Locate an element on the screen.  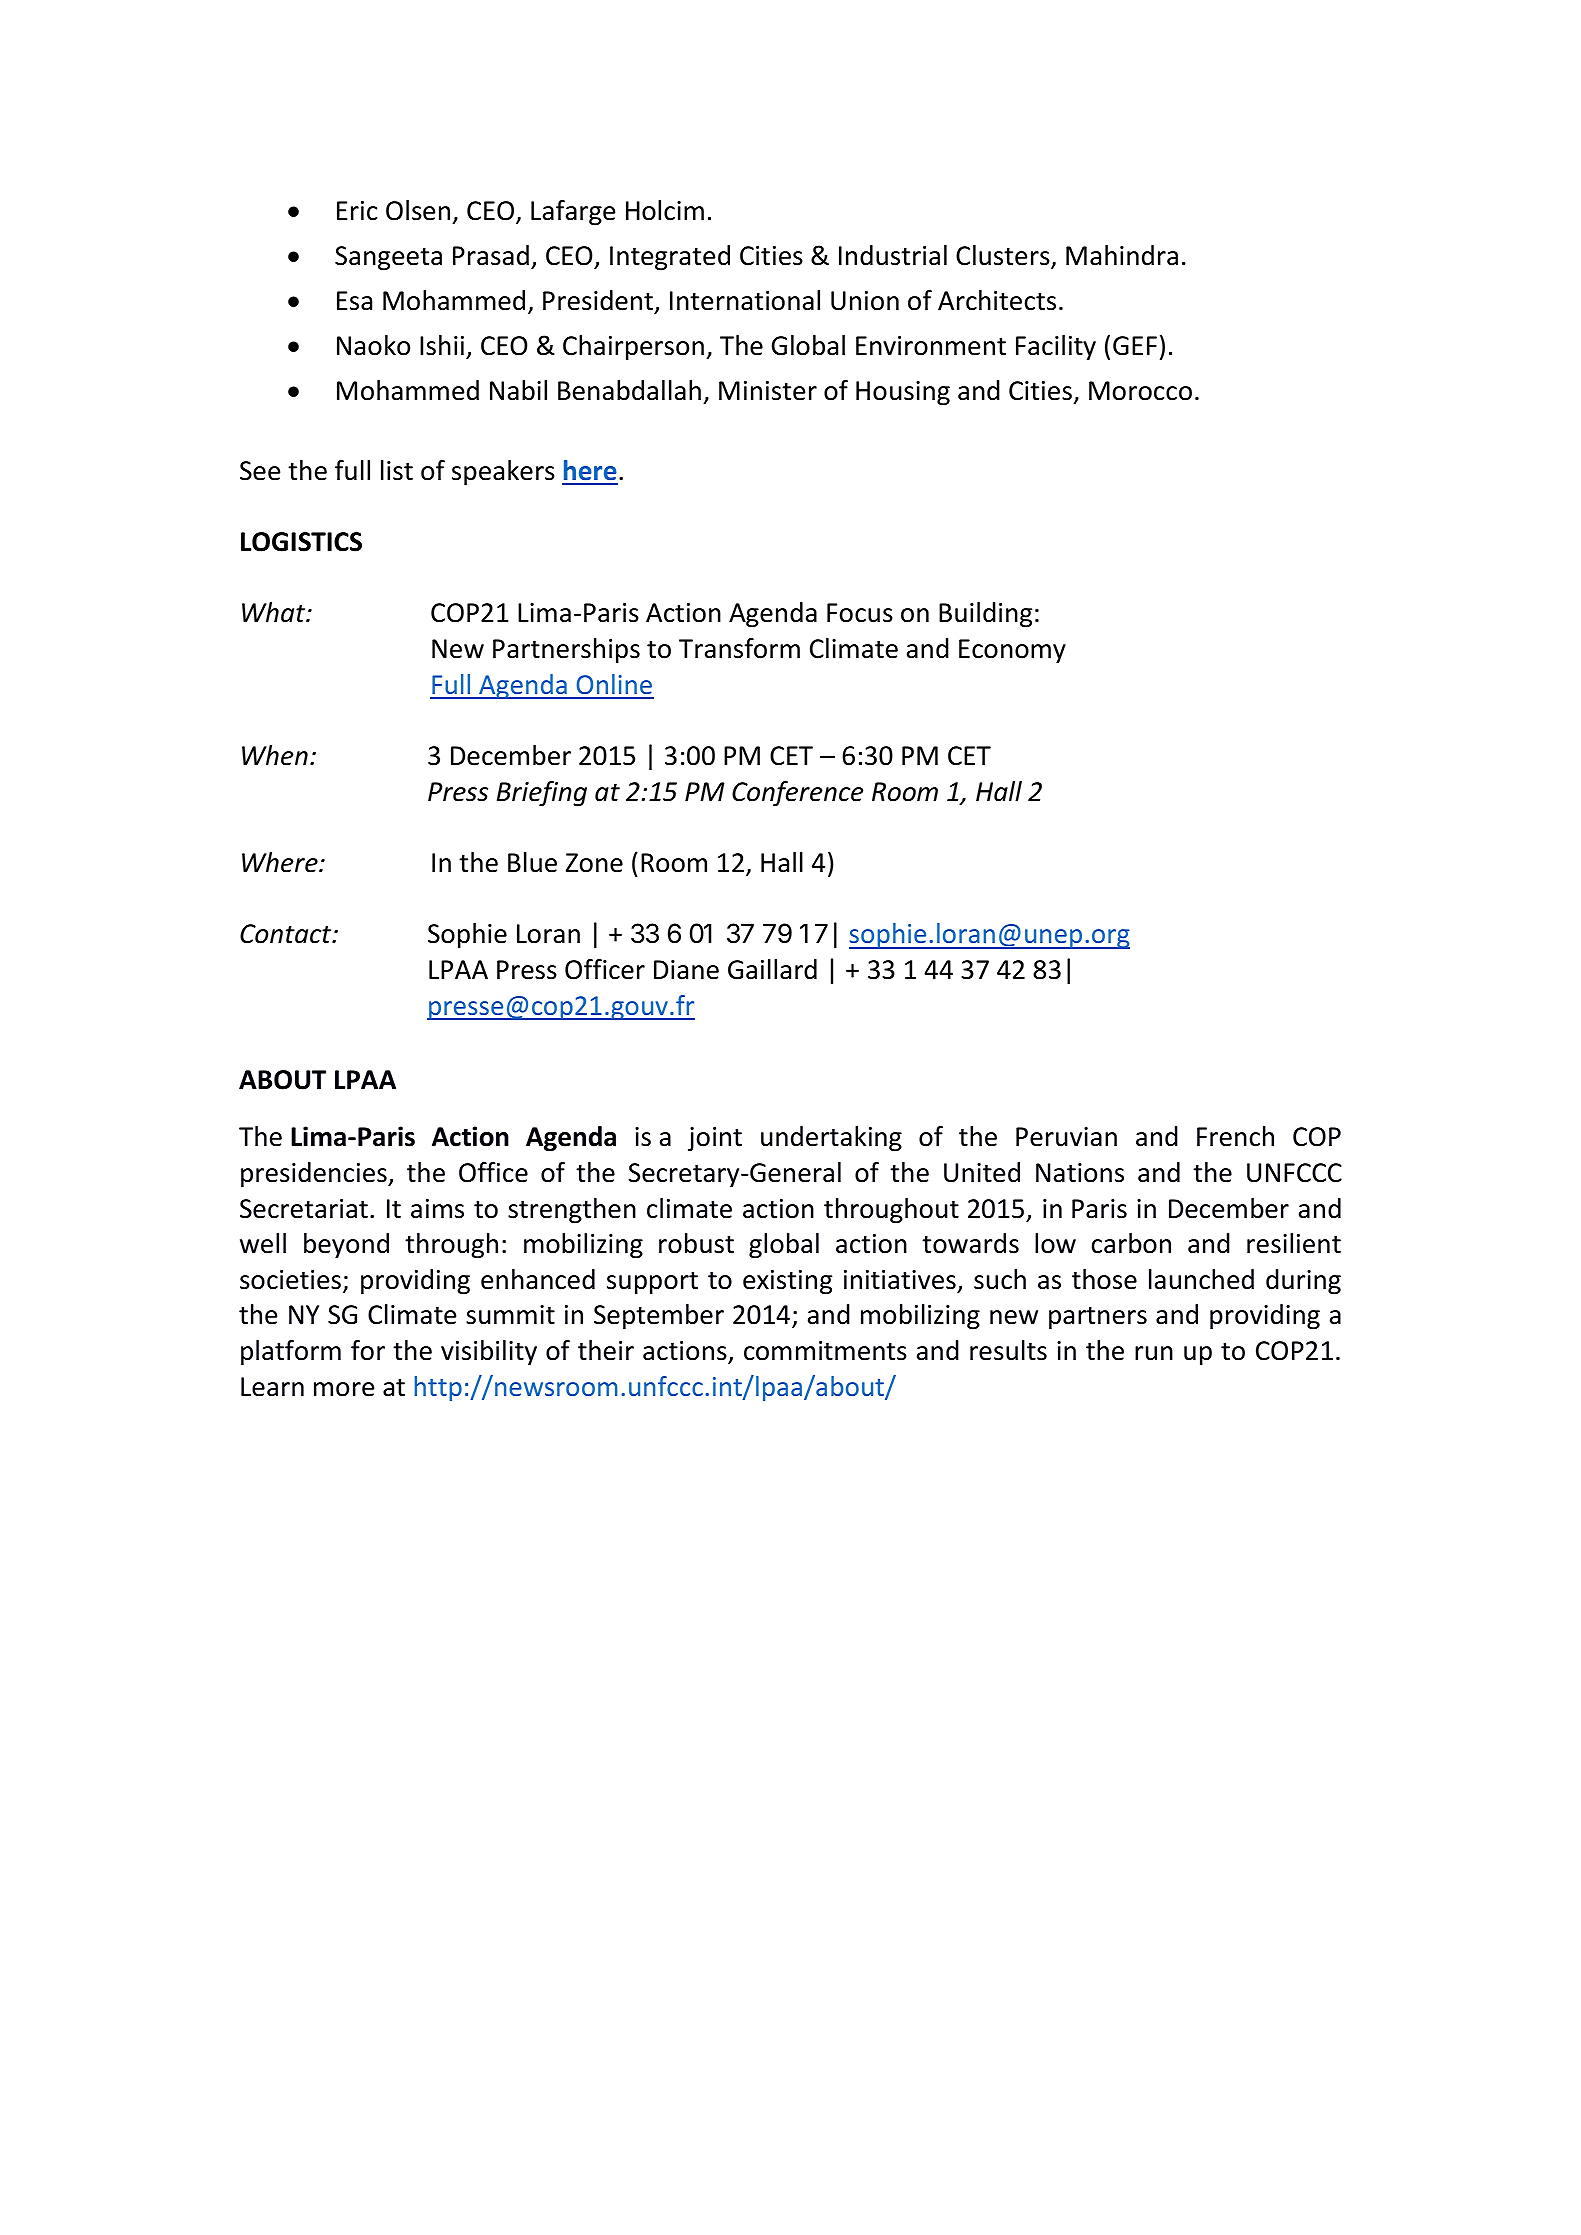
more is located at coordinates (344, 1389).
